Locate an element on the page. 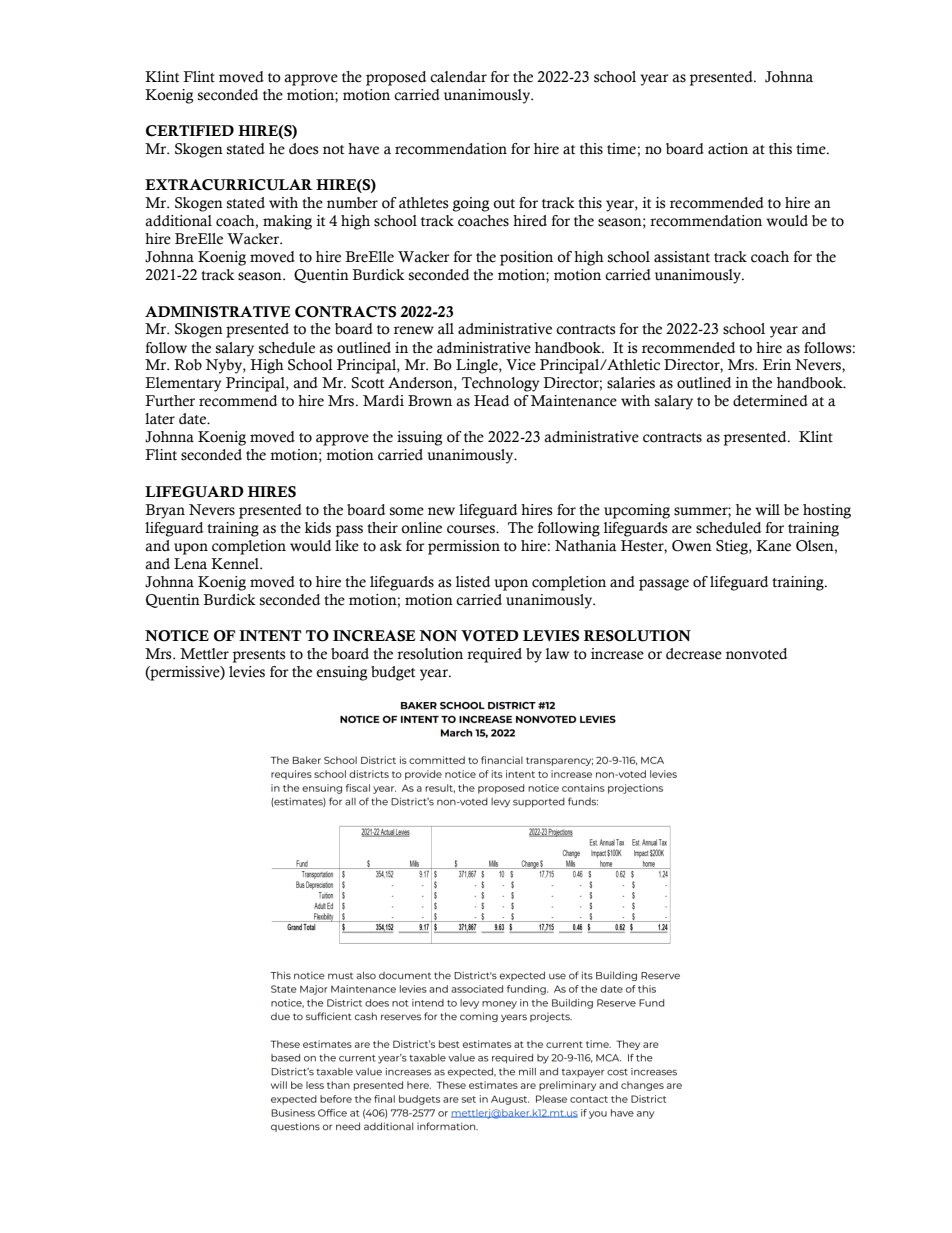 The image size is (952, 1233). Bryan is located at coordinates (165, 511).
